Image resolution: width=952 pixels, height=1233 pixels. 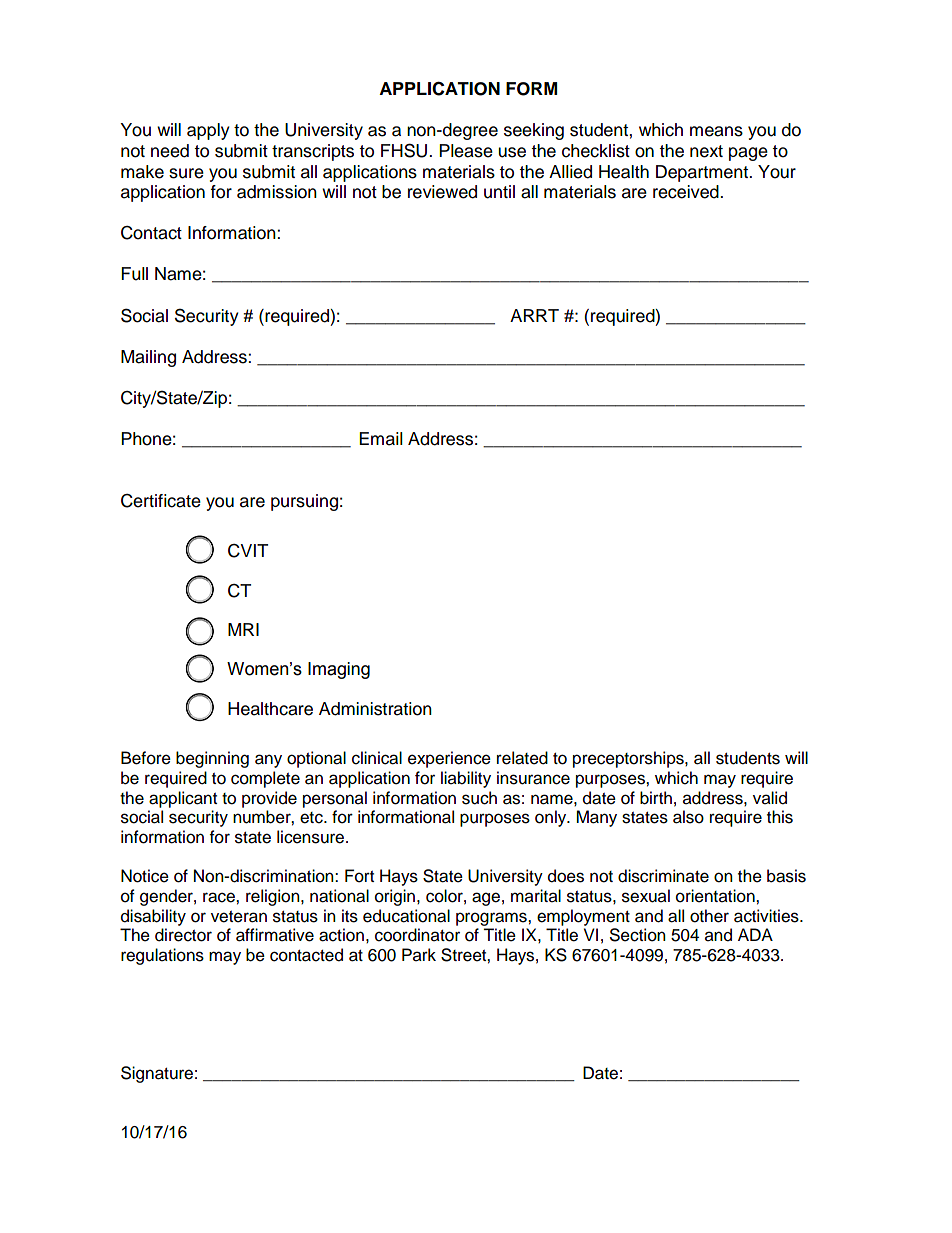 What do you see at coordinates (183, 935) in the screenshot?
I see `director` at bounding box center [183, 935].
